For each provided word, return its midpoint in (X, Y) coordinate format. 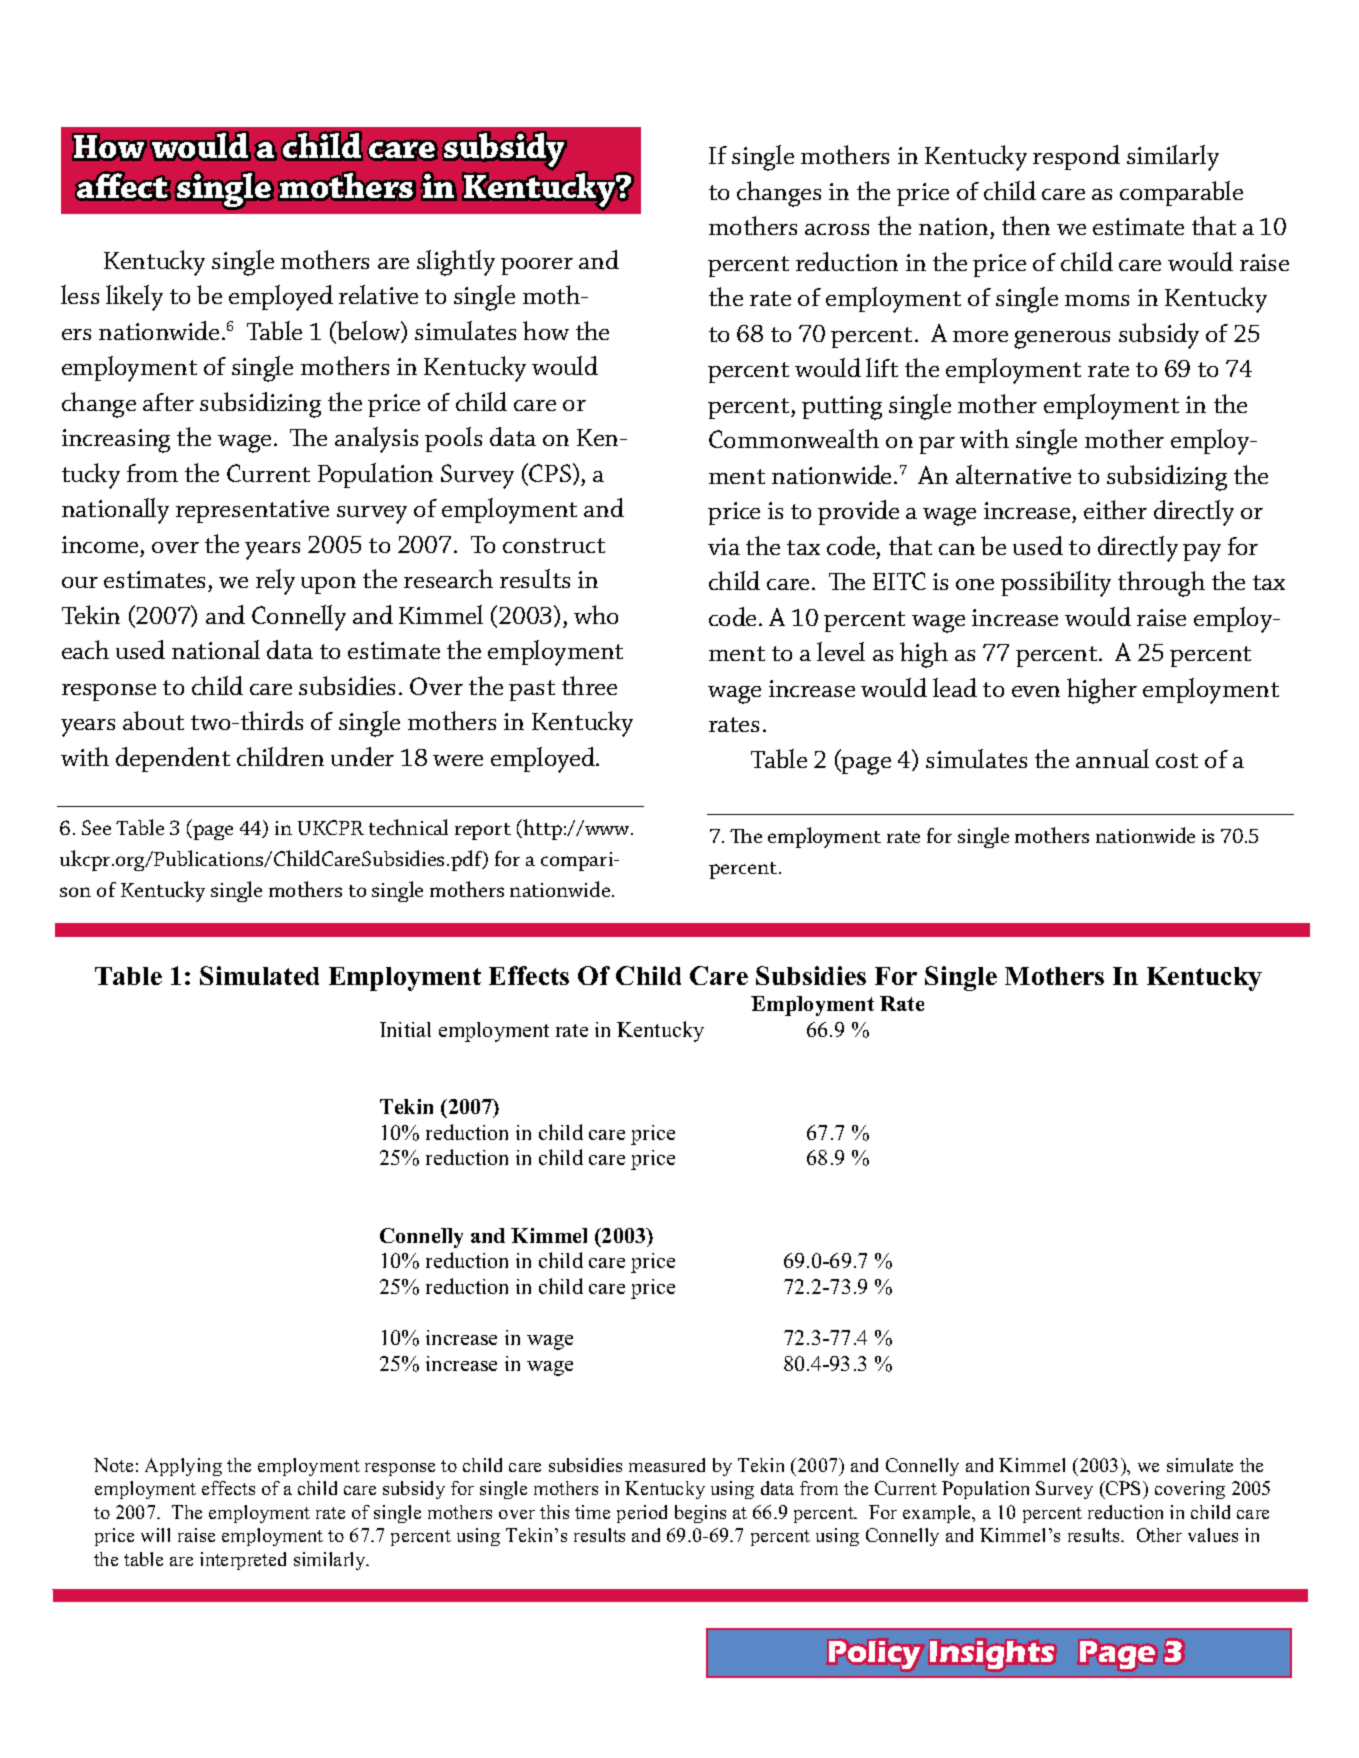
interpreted (243, 1561)
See (96, 827)
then (1026, 225)
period (642, 1514)
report (483, 831)
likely (134, 298)
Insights (992, 1655)
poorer (537, 266)
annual (1112, 758)
